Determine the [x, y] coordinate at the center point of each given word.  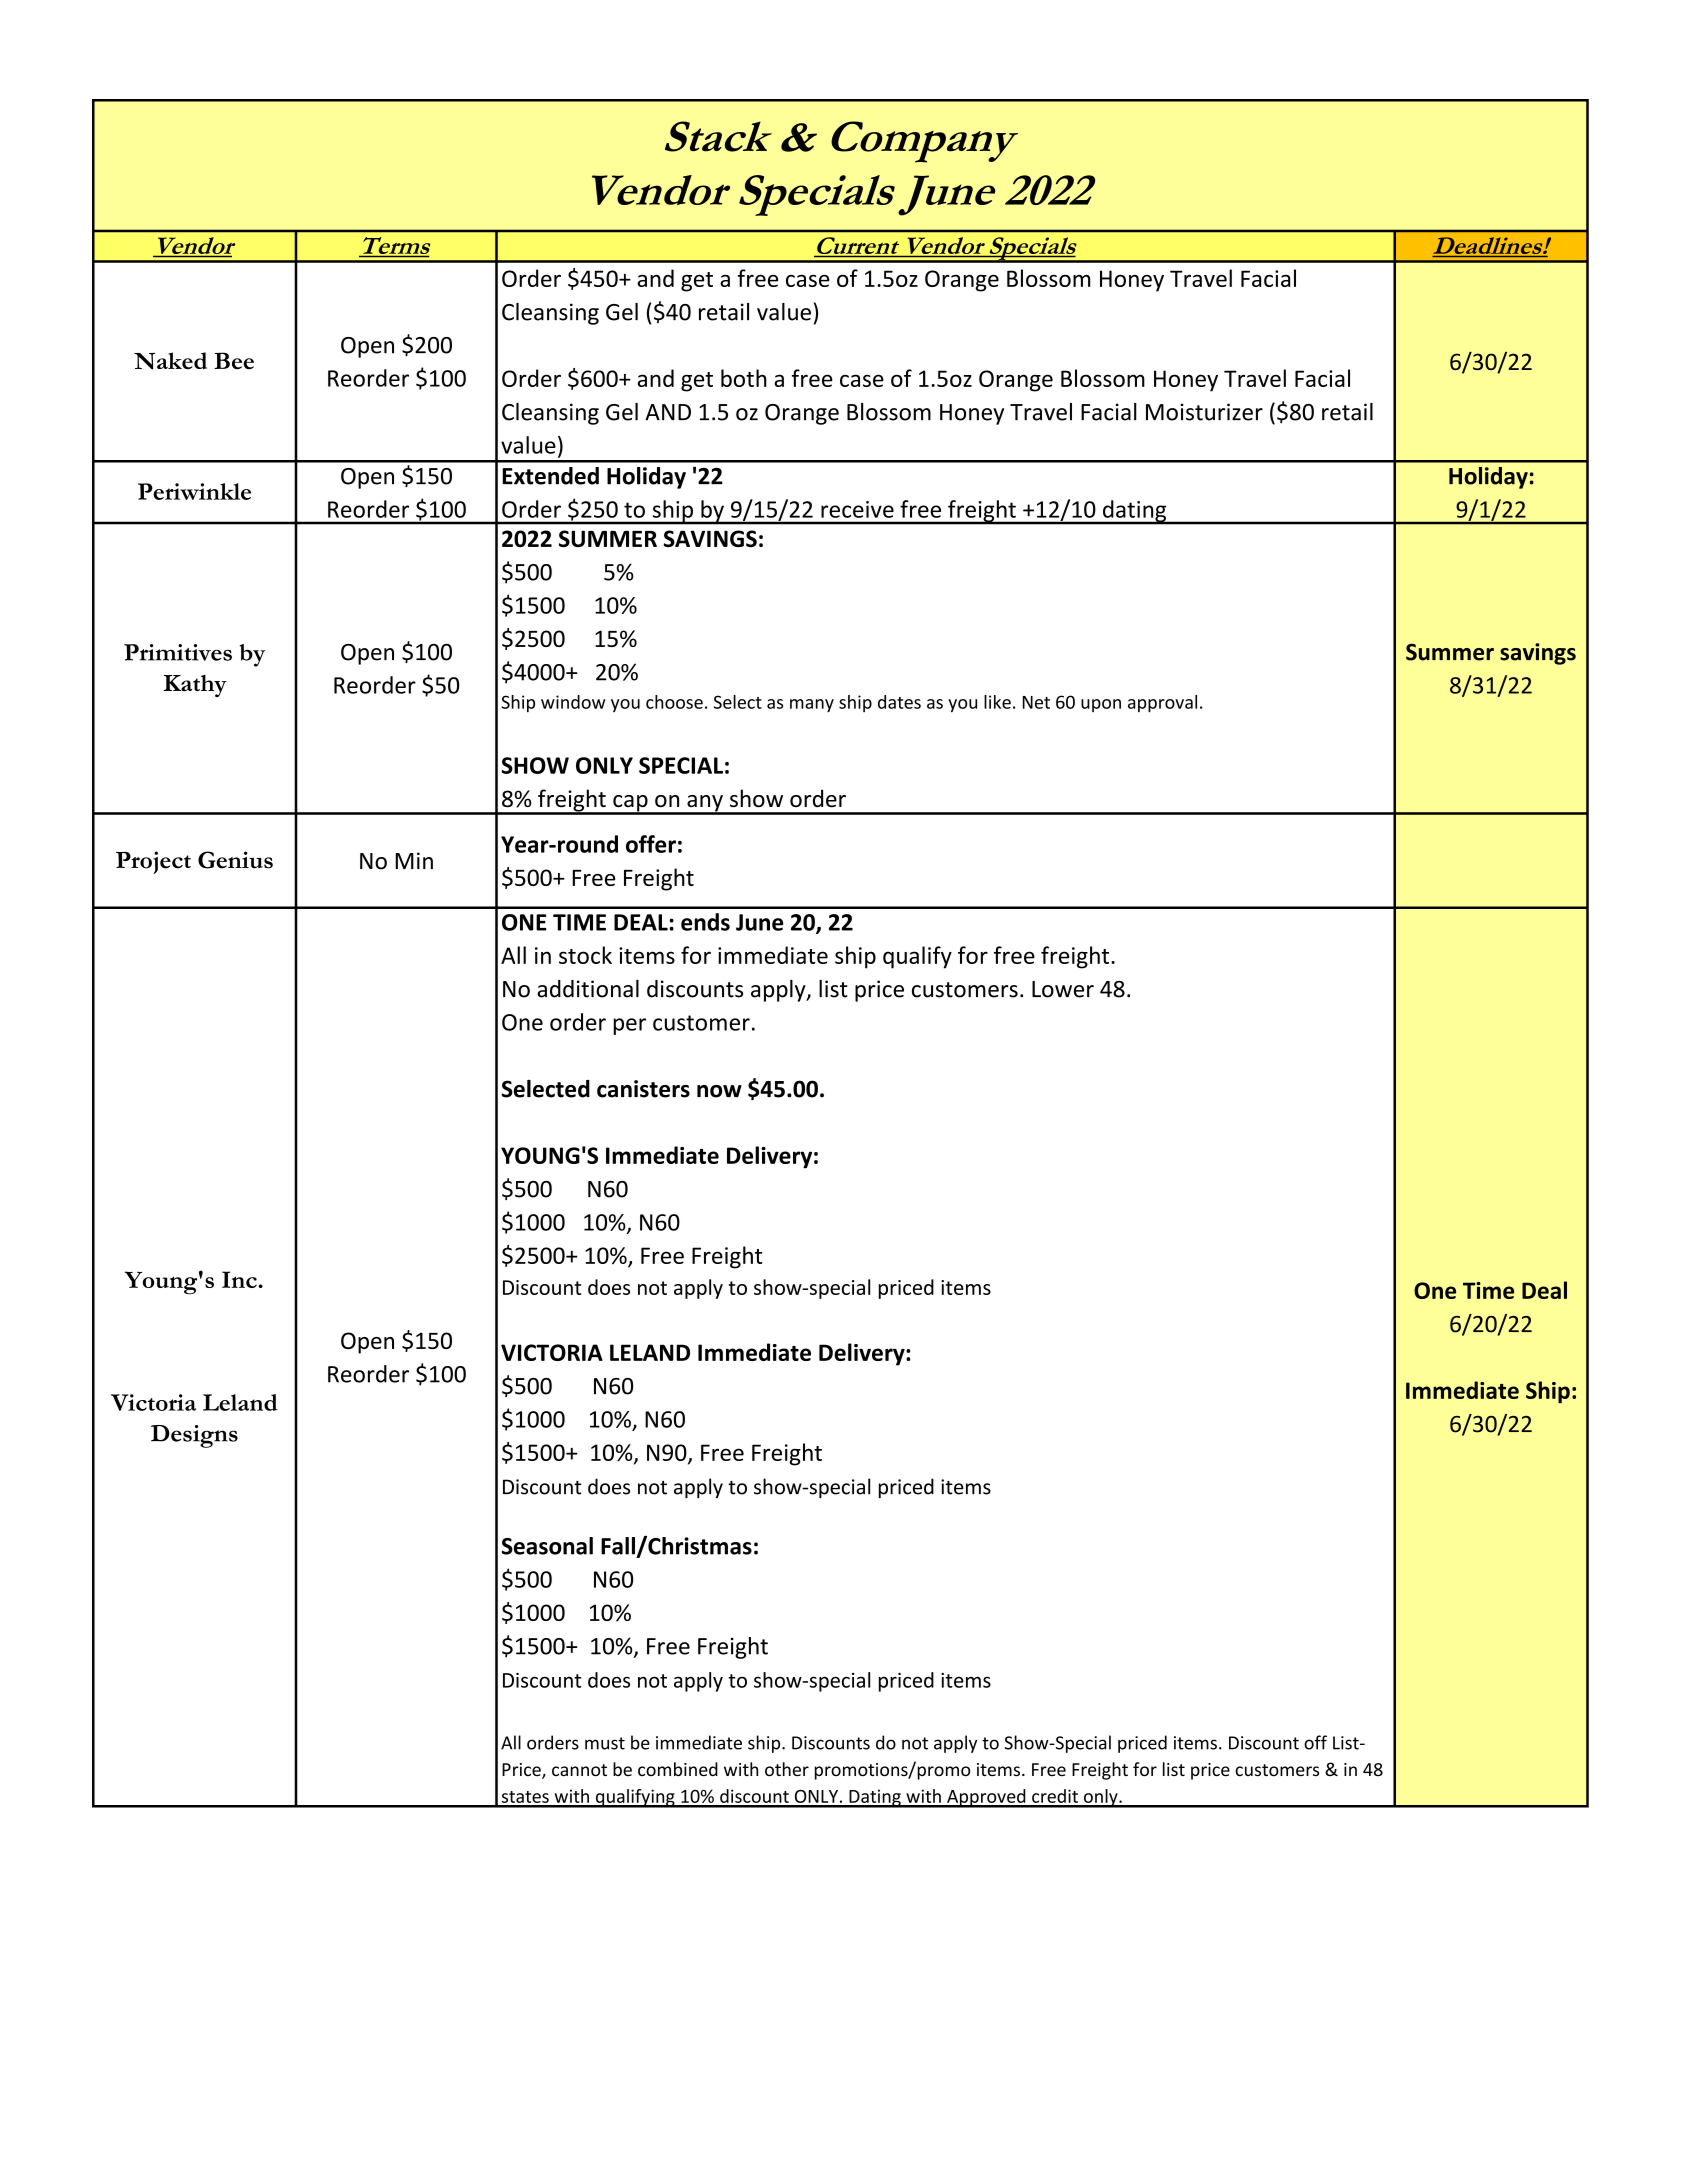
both [744, 378]
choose [674, 702]
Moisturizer [1204, 412]
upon [1101, 705]
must [605, 1743]
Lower [1063, 989]
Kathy [195, 686]
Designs [194, 1436]
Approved [986, 1798]
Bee [234, 361]
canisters [643, 1089]
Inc [239, 1279]
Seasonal [547, 1546]
